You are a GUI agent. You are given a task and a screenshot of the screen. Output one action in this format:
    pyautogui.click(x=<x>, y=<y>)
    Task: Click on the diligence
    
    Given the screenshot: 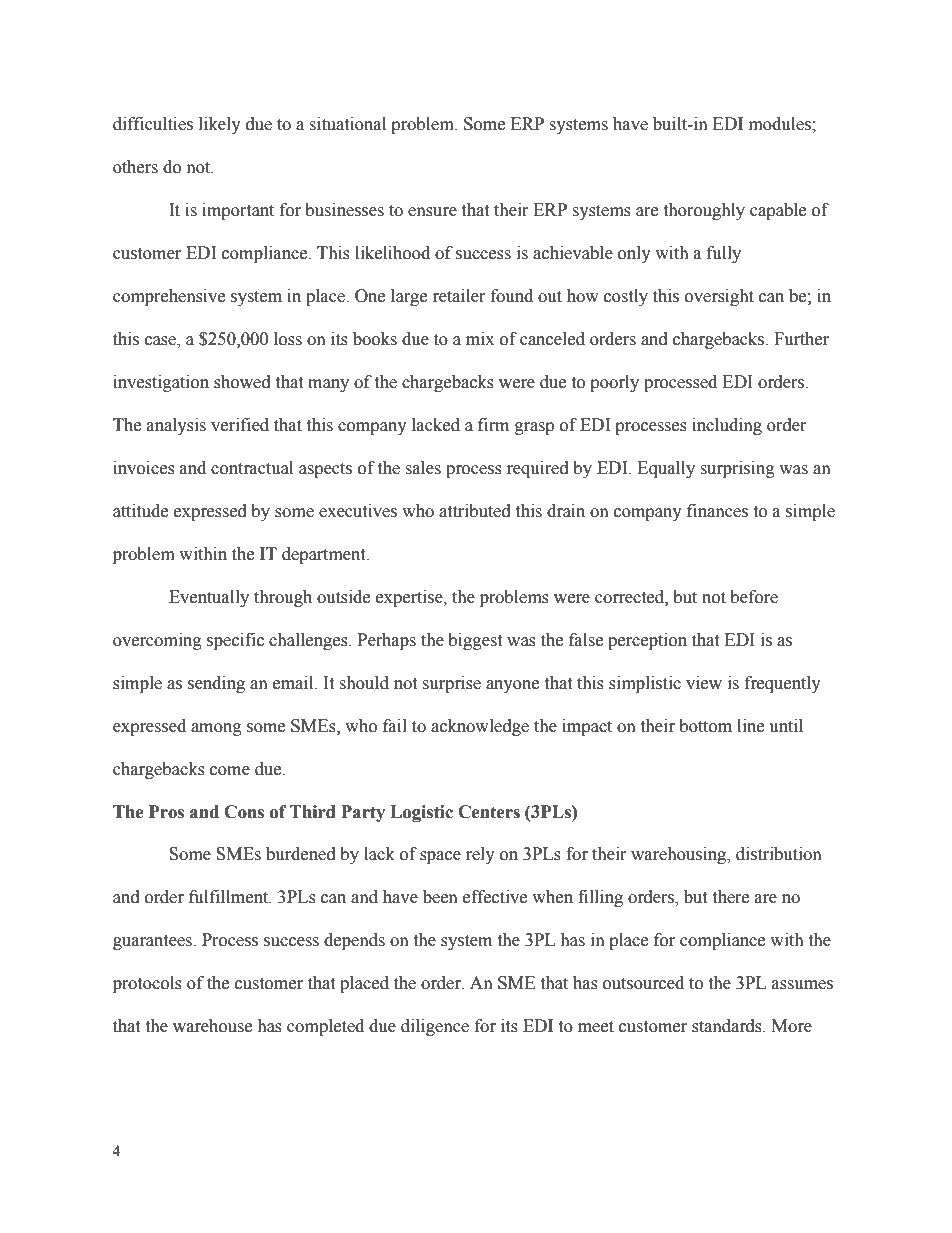 What is the action you would take?
    pyautogui.click(x=435, y=1027)
